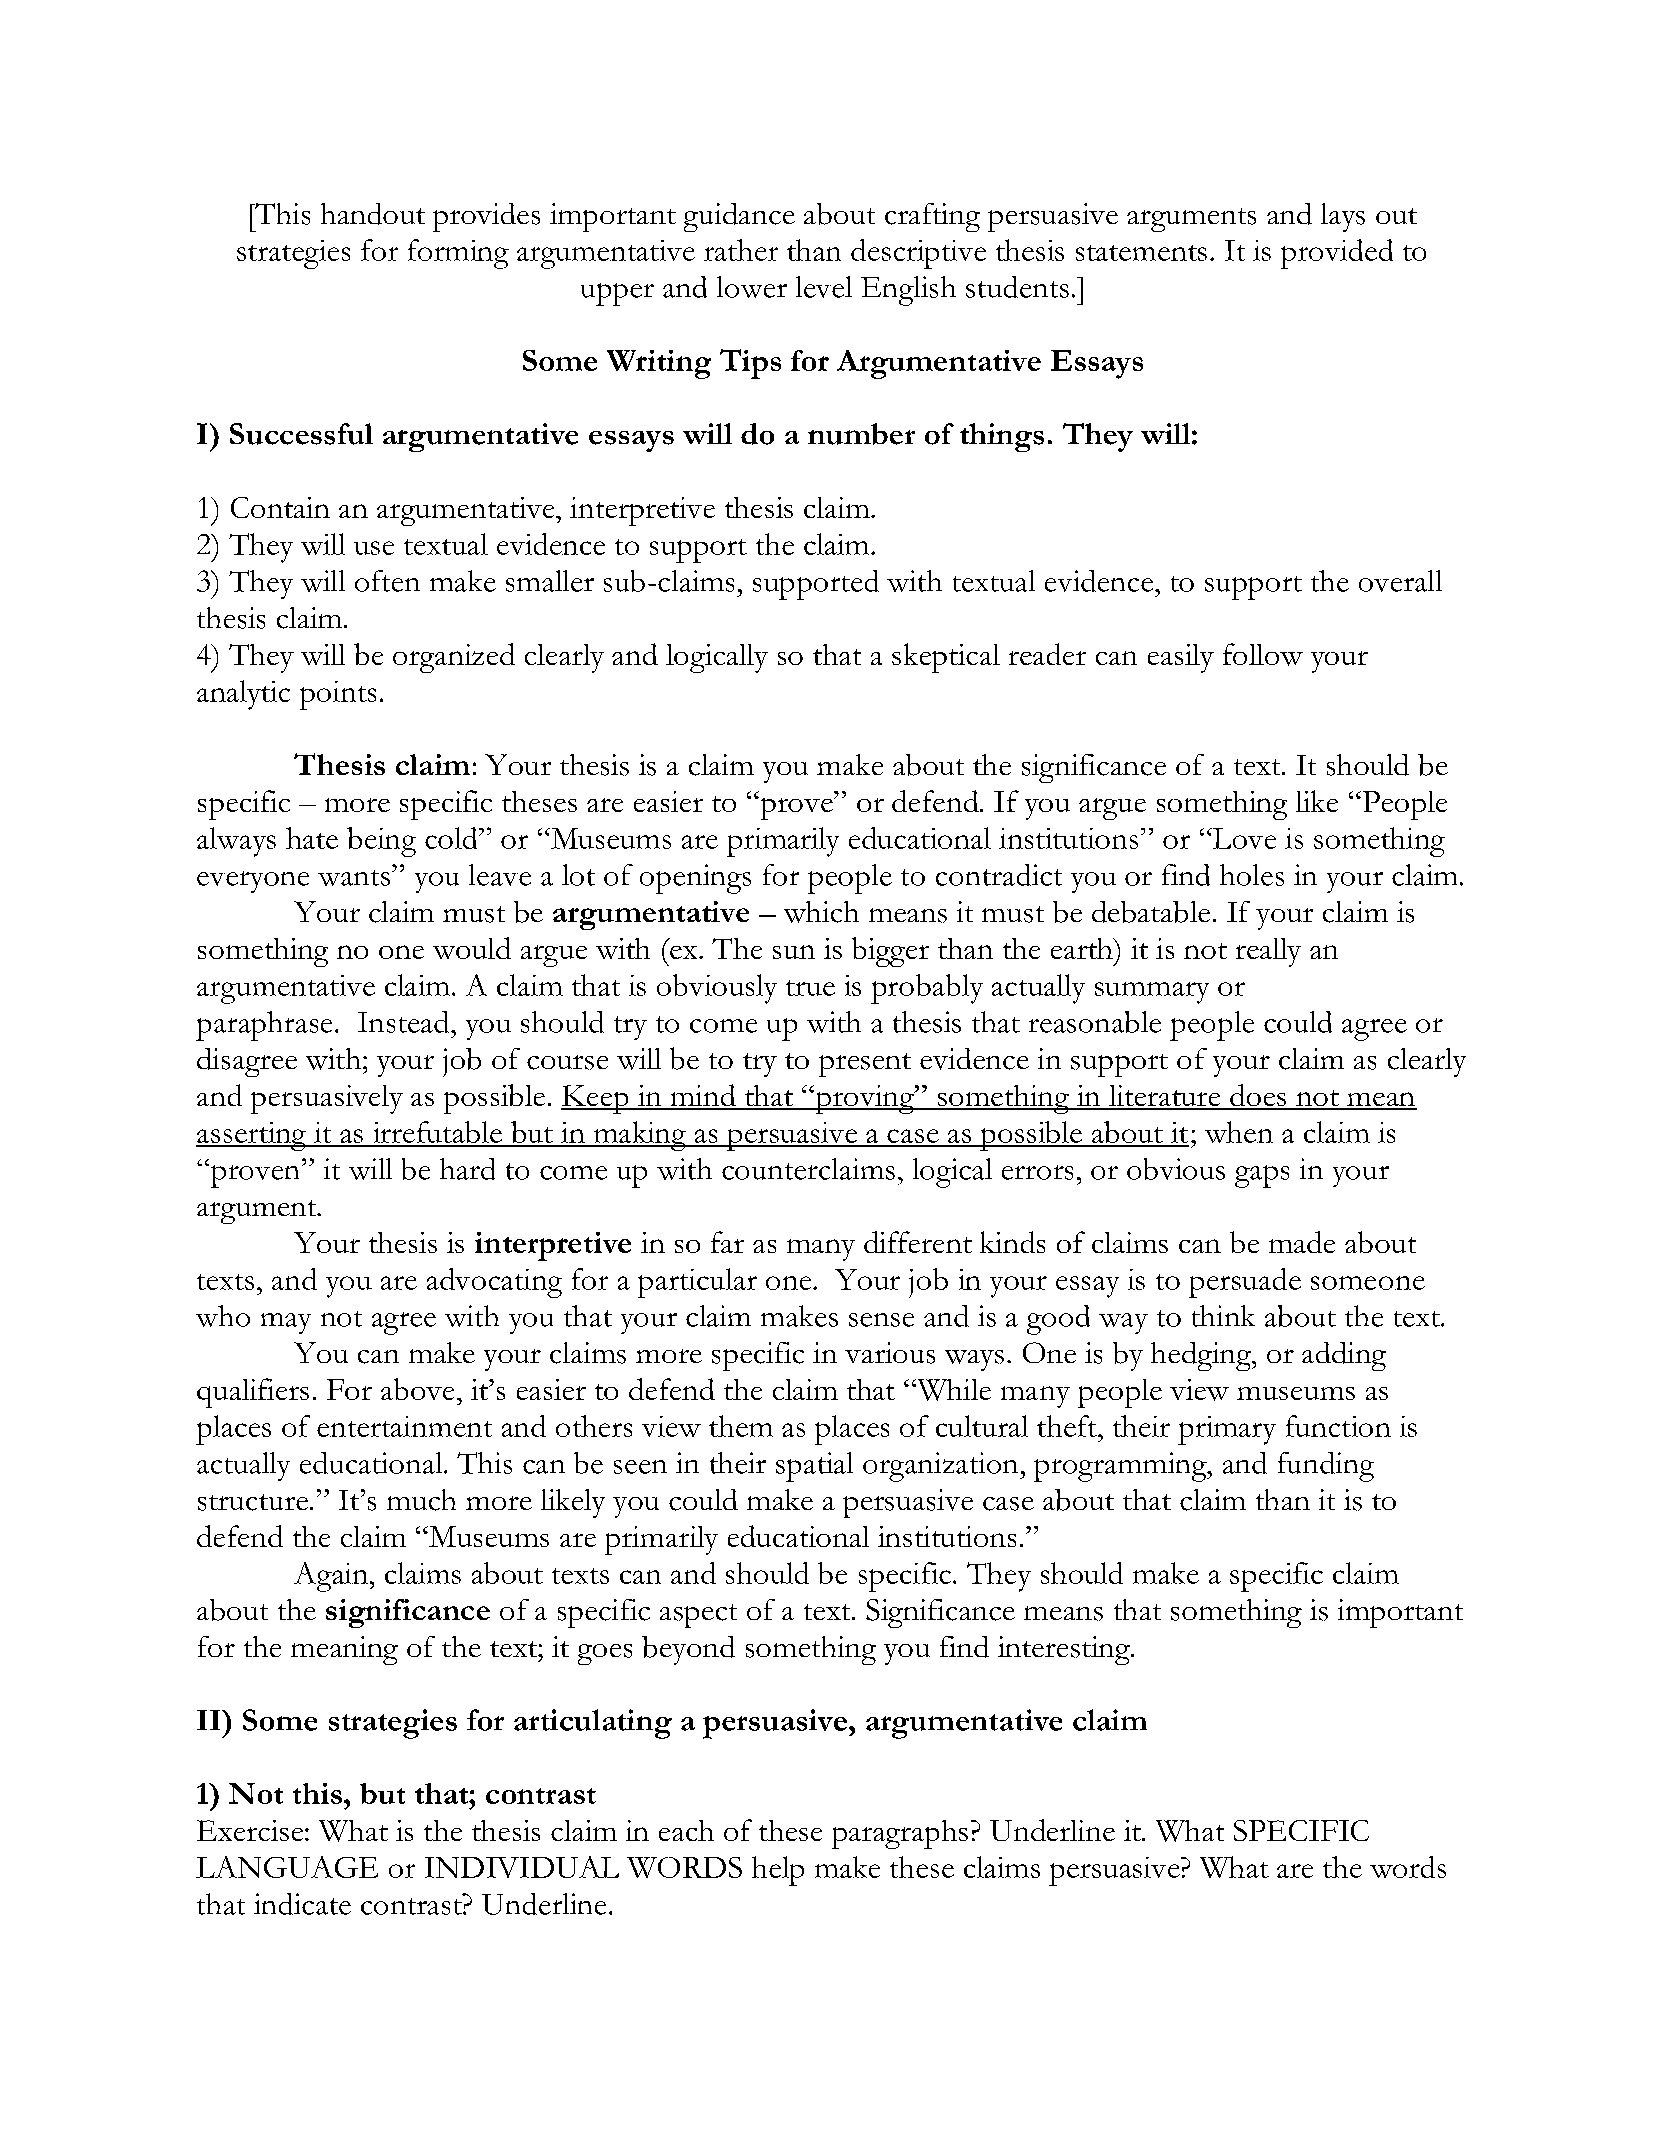  I want to click on primary, so click(1227, 1430).
